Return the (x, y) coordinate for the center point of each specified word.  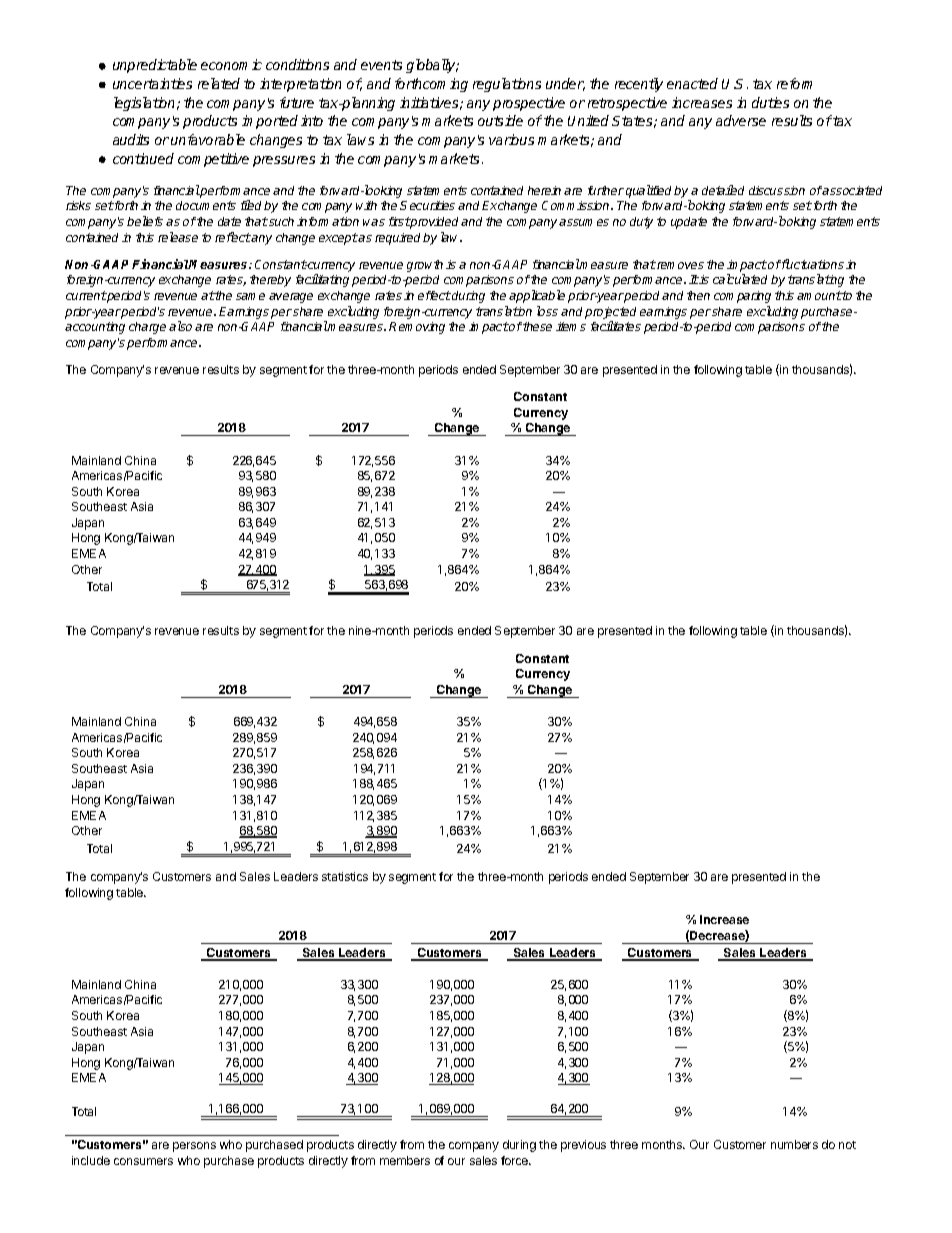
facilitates (616, 326)
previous (583, 1146)
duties (770, 102)
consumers (143, 1161)
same (250, 296)
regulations (507, 85)
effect (434, 295)
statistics (345, 876)
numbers (794, 1144)
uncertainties (152, 83)
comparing (742, 297)
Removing (417, 328)
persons (194, 1147)
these (537, 326)
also (180, 326)
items (571, 326)
